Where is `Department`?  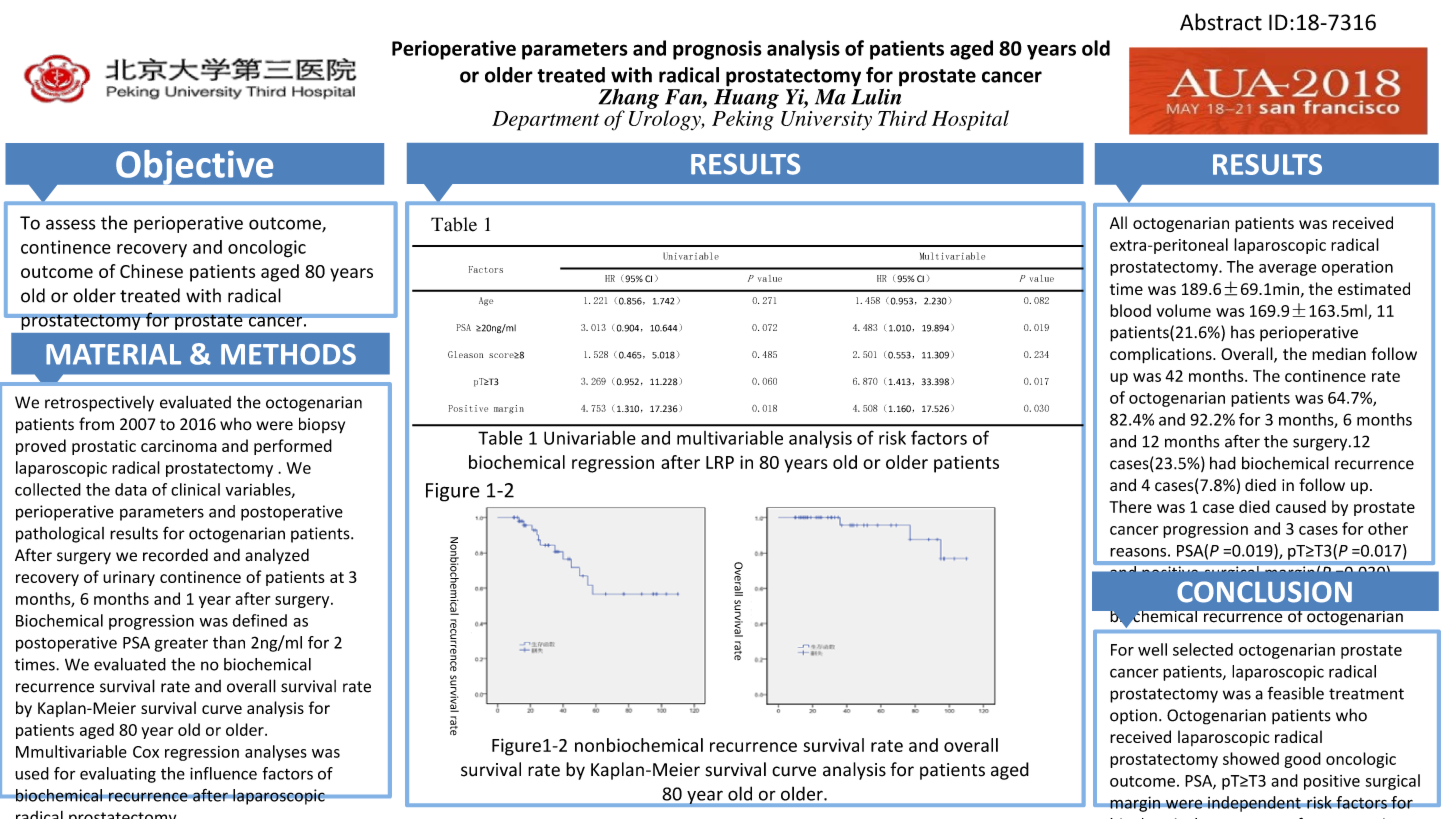 Department is located at coordinates (545, 121).
